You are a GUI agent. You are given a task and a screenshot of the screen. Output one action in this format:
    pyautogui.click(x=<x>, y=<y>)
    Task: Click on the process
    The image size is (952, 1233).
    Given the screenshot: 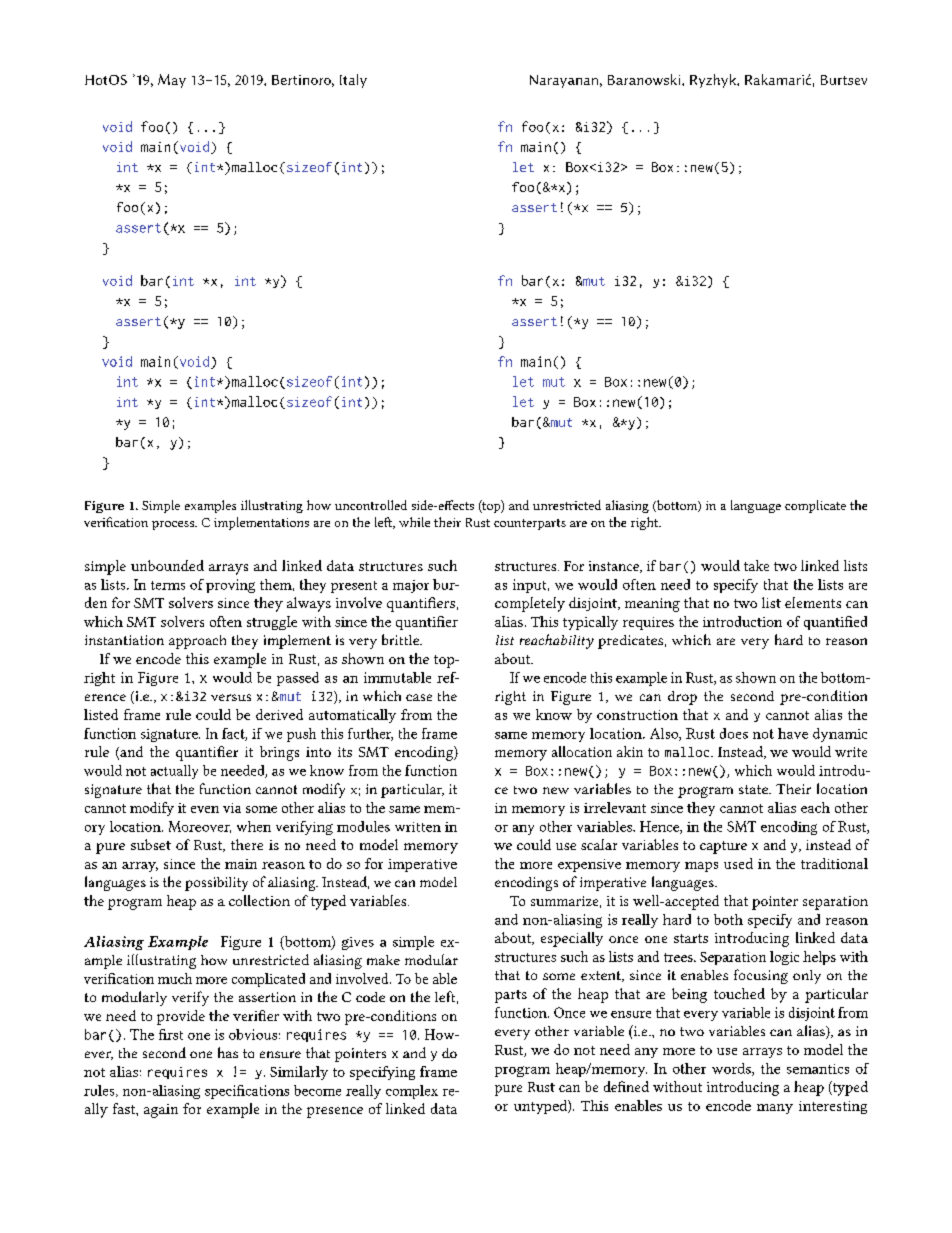 What is the action you would take?
    pyautogui.click(x=174, y=525)
